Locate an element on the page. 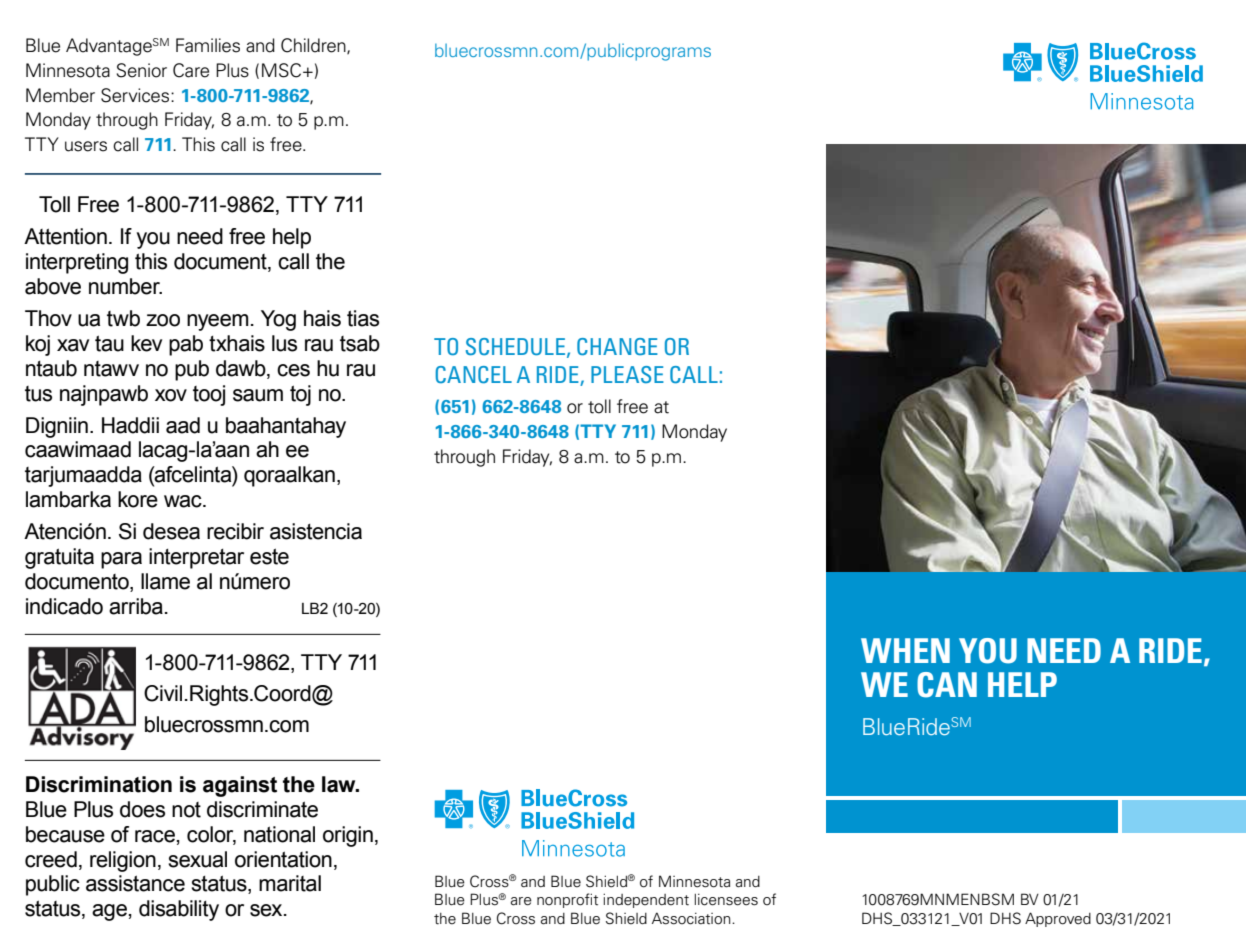  Children is located at coordinates (314, 46).
